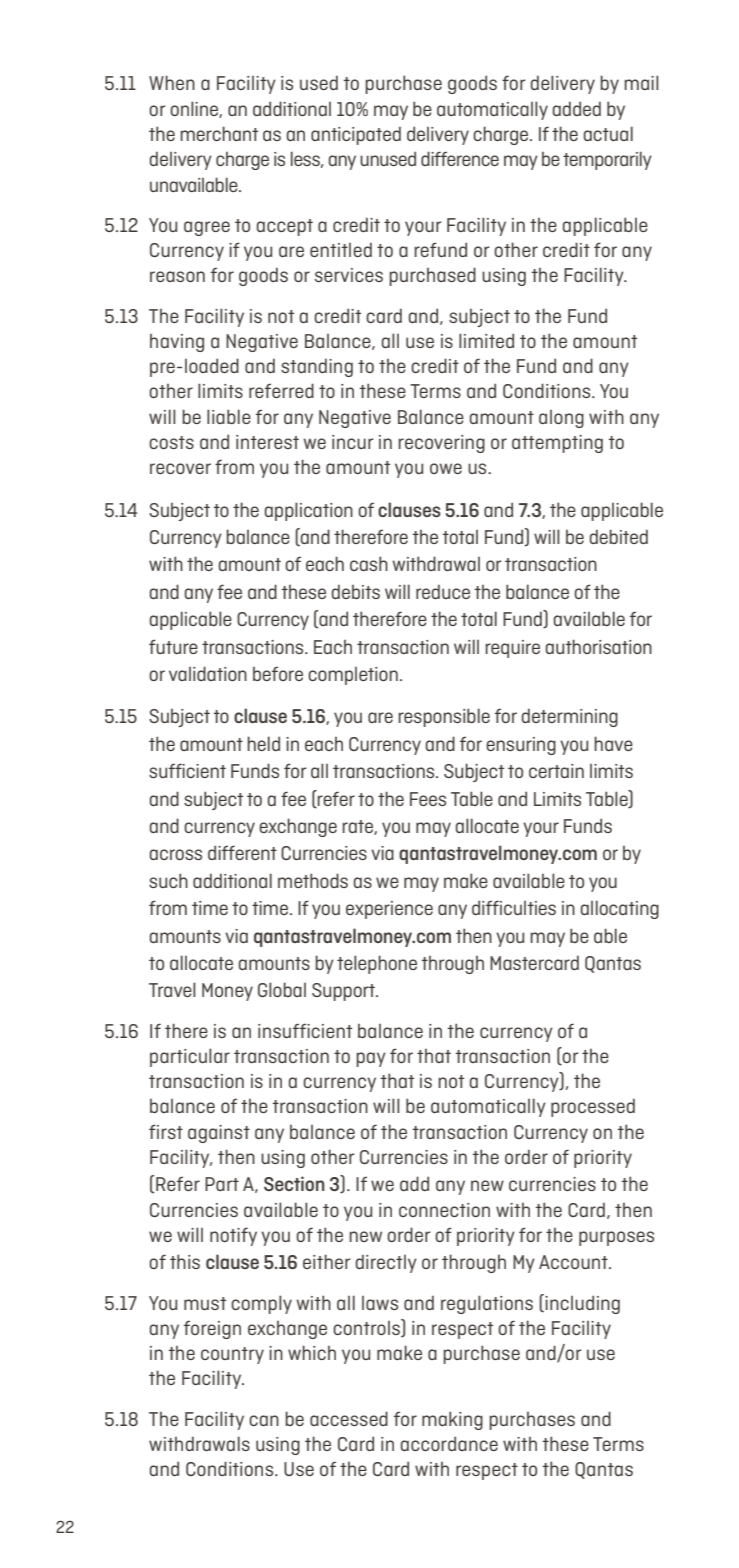  I want to click on certain, so click(556, 771).
